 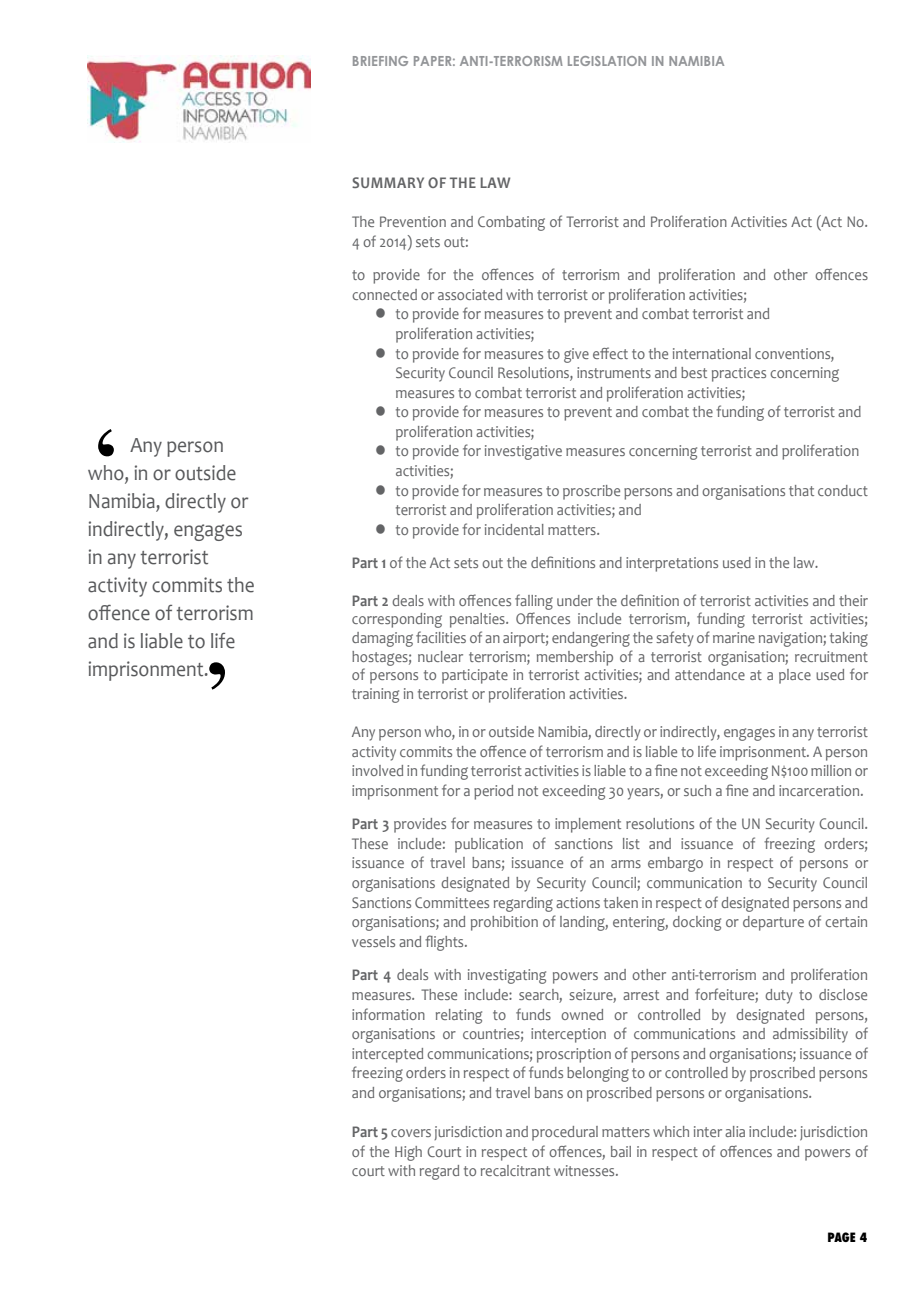 I want to click on BRIEFING, so click(x=380, y=61).
